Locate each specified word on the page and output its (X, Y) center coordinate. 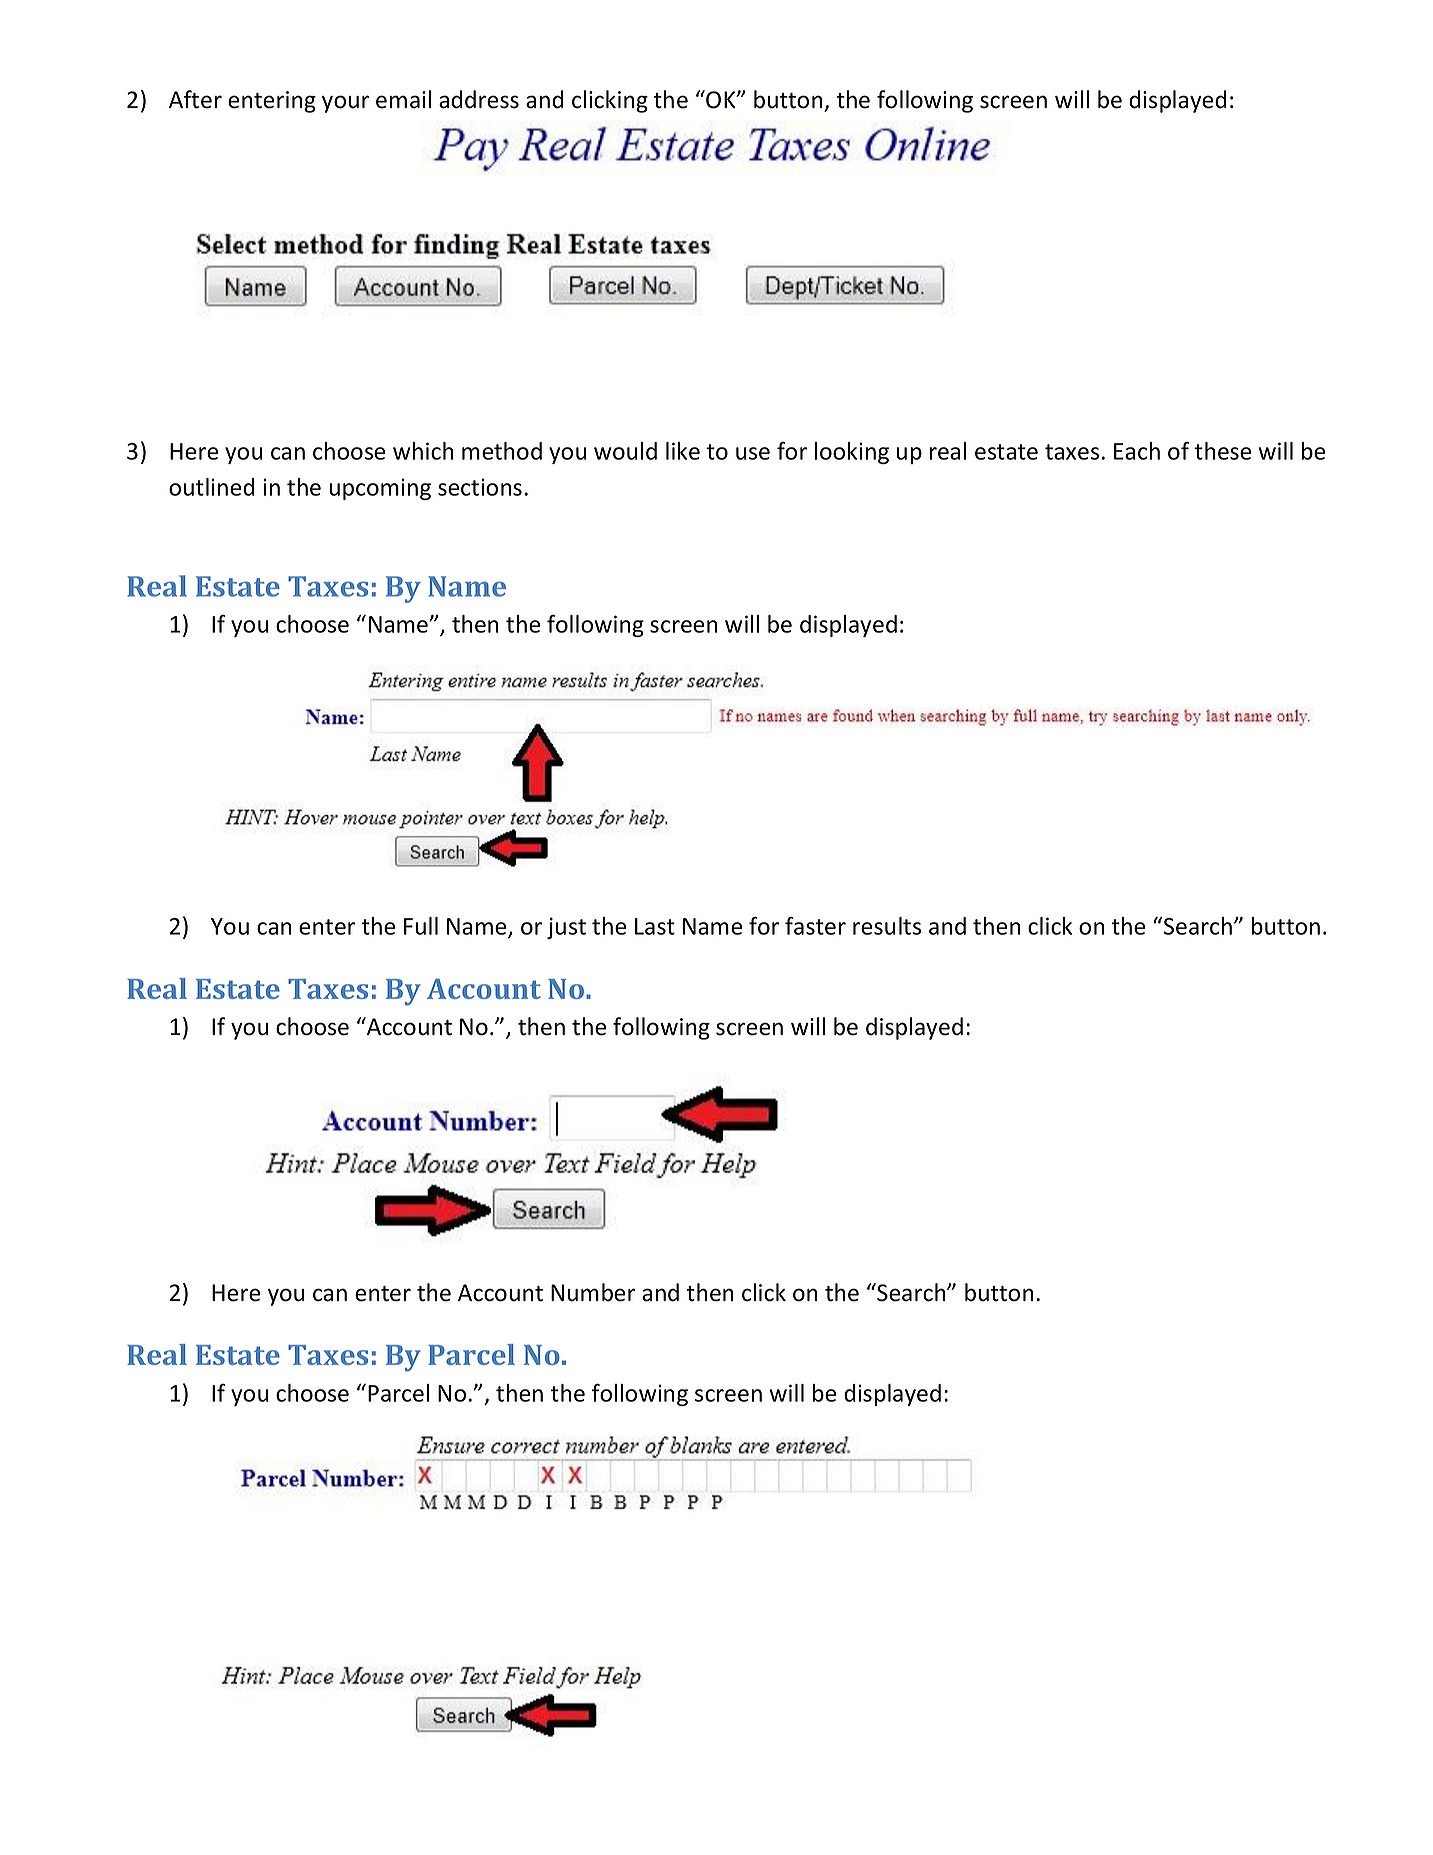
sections (480, 487)
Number (593, 1292)
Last (655, 926)
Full (421, 926)
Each (1137, 451)
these (1223, 451)
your (345, 104)
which (423, 451)
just (566, 928)
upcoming (380, 489)
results (887, 926)
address (479, 99)
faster (815, 926)
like (683, 451)
